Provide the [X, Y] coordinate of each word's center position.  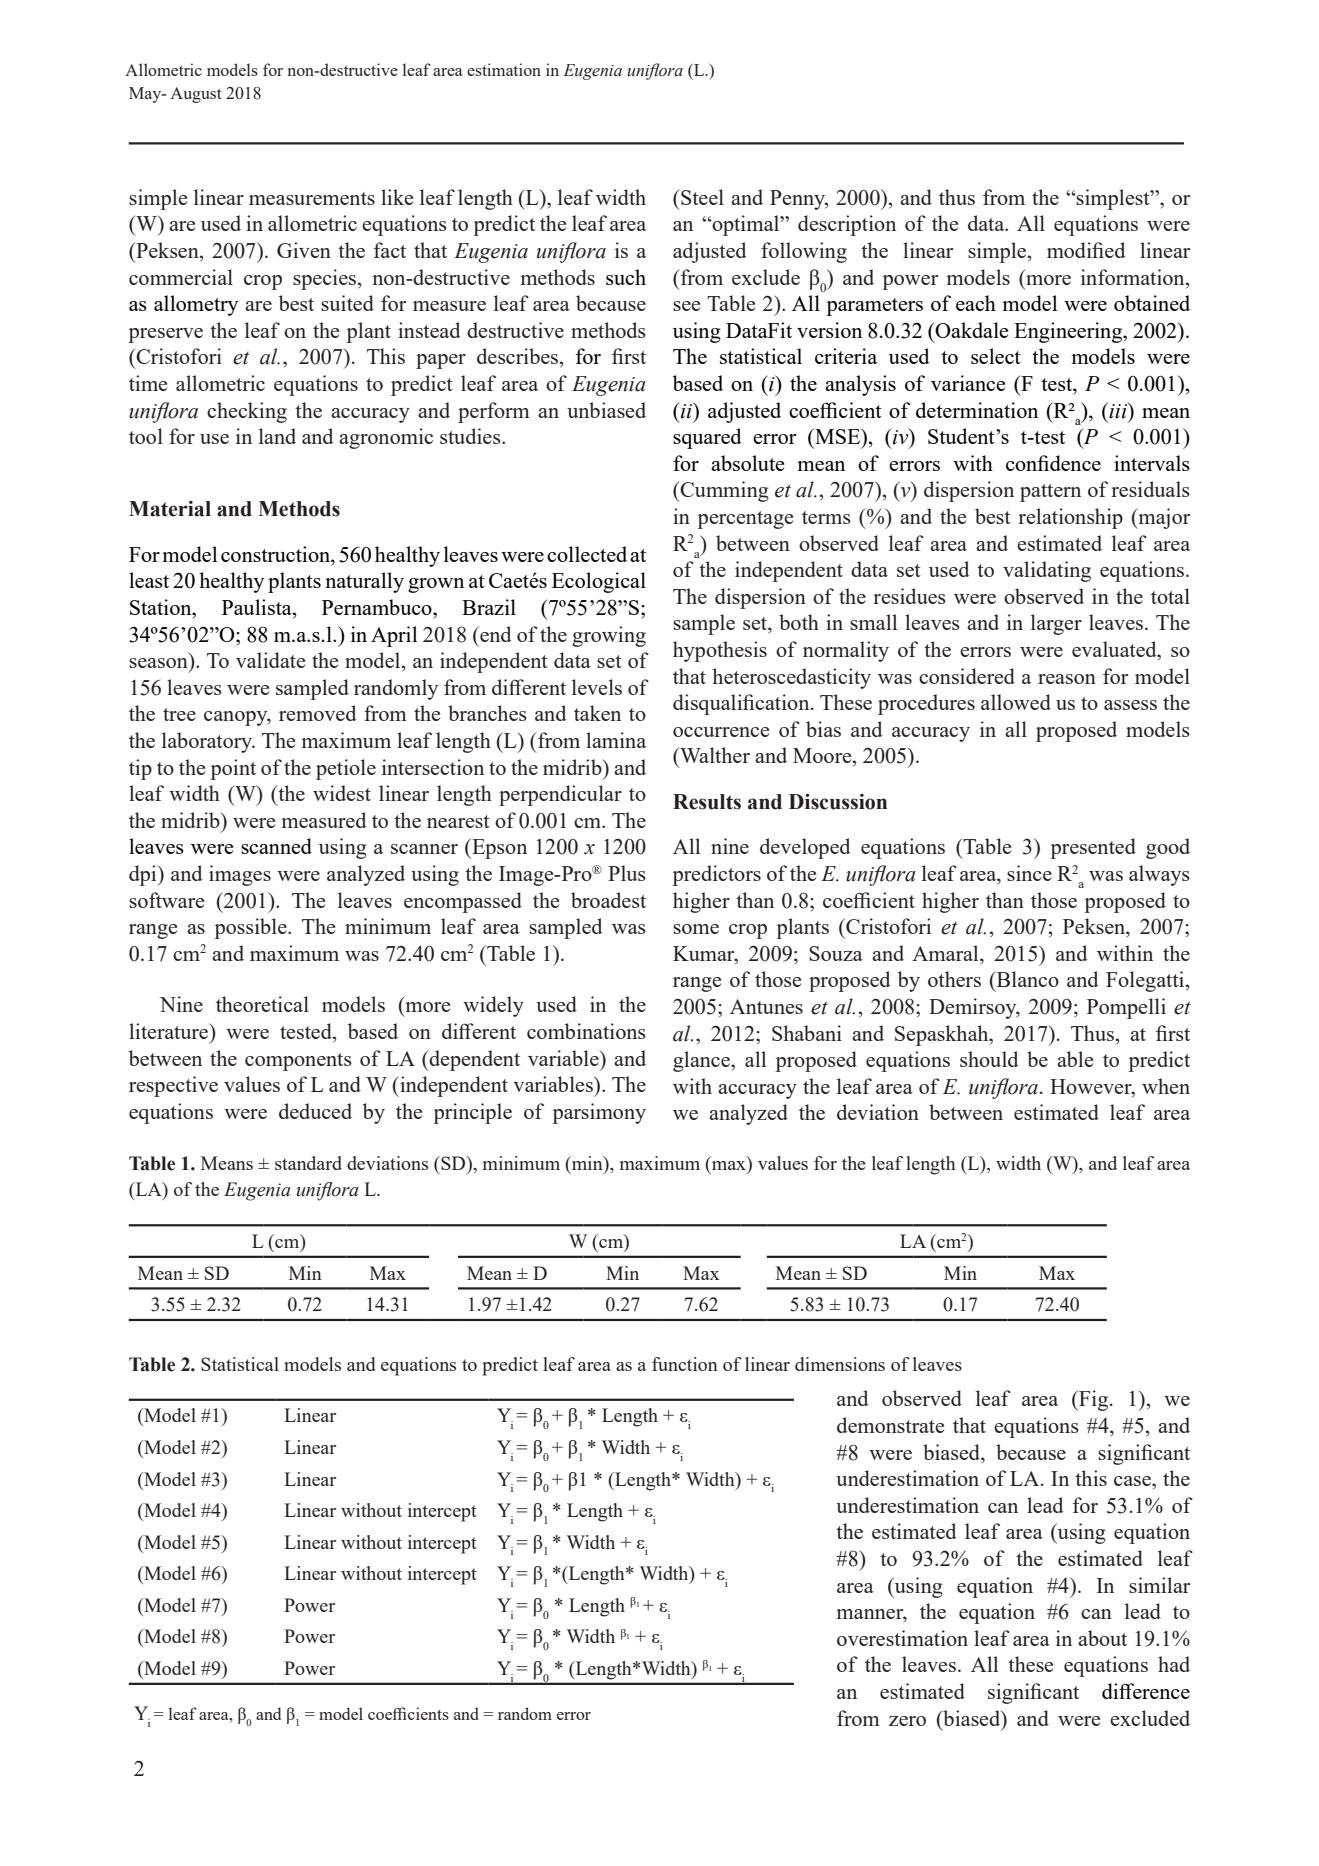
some [696, 929]
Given [304, 250]
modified [1086, 250]
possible [252, 928]
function [685, 1364]
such [626, 277]
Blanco [1026, 979]
